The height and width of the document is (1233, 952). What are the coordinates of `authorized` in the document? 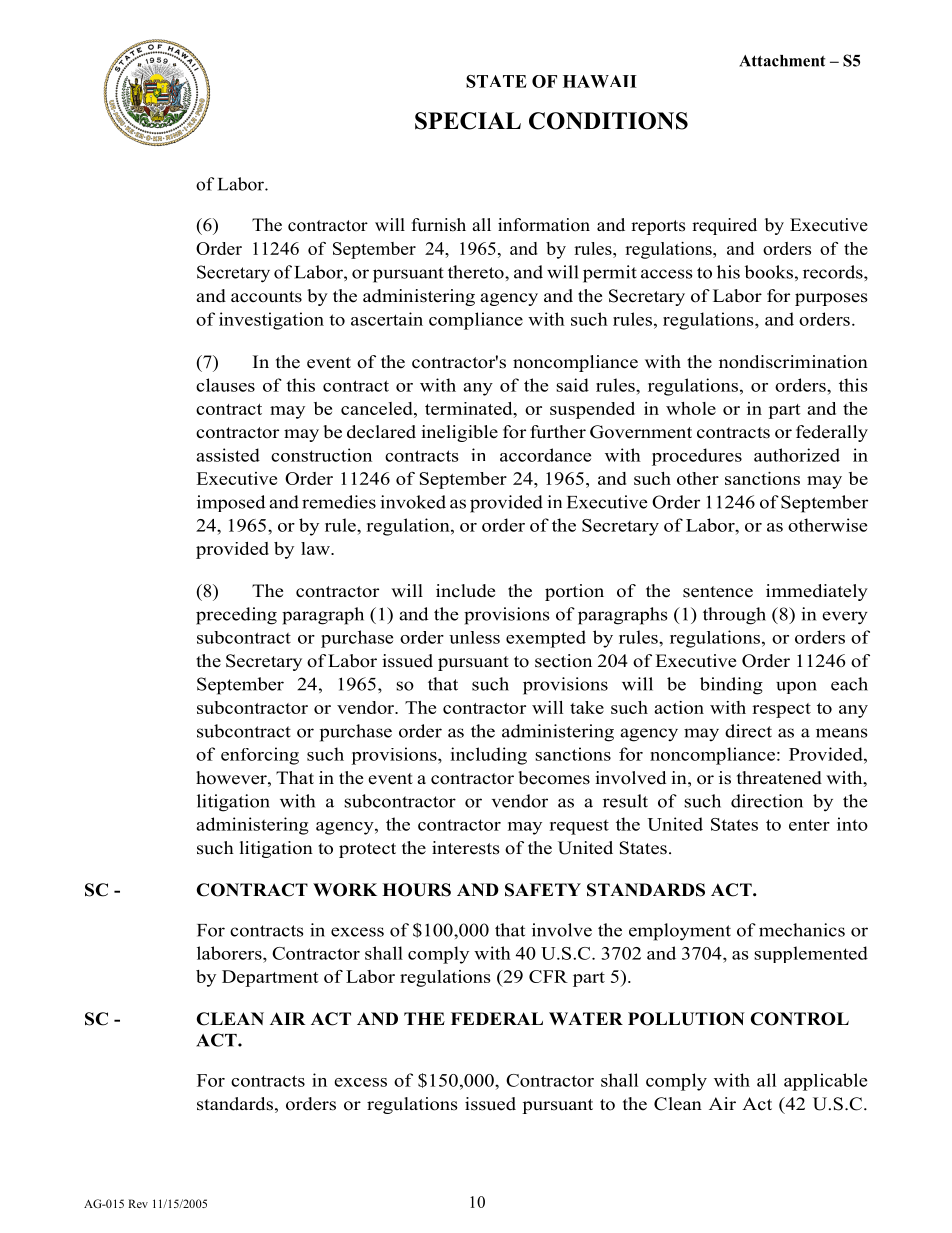 It's located at (797, 455).
